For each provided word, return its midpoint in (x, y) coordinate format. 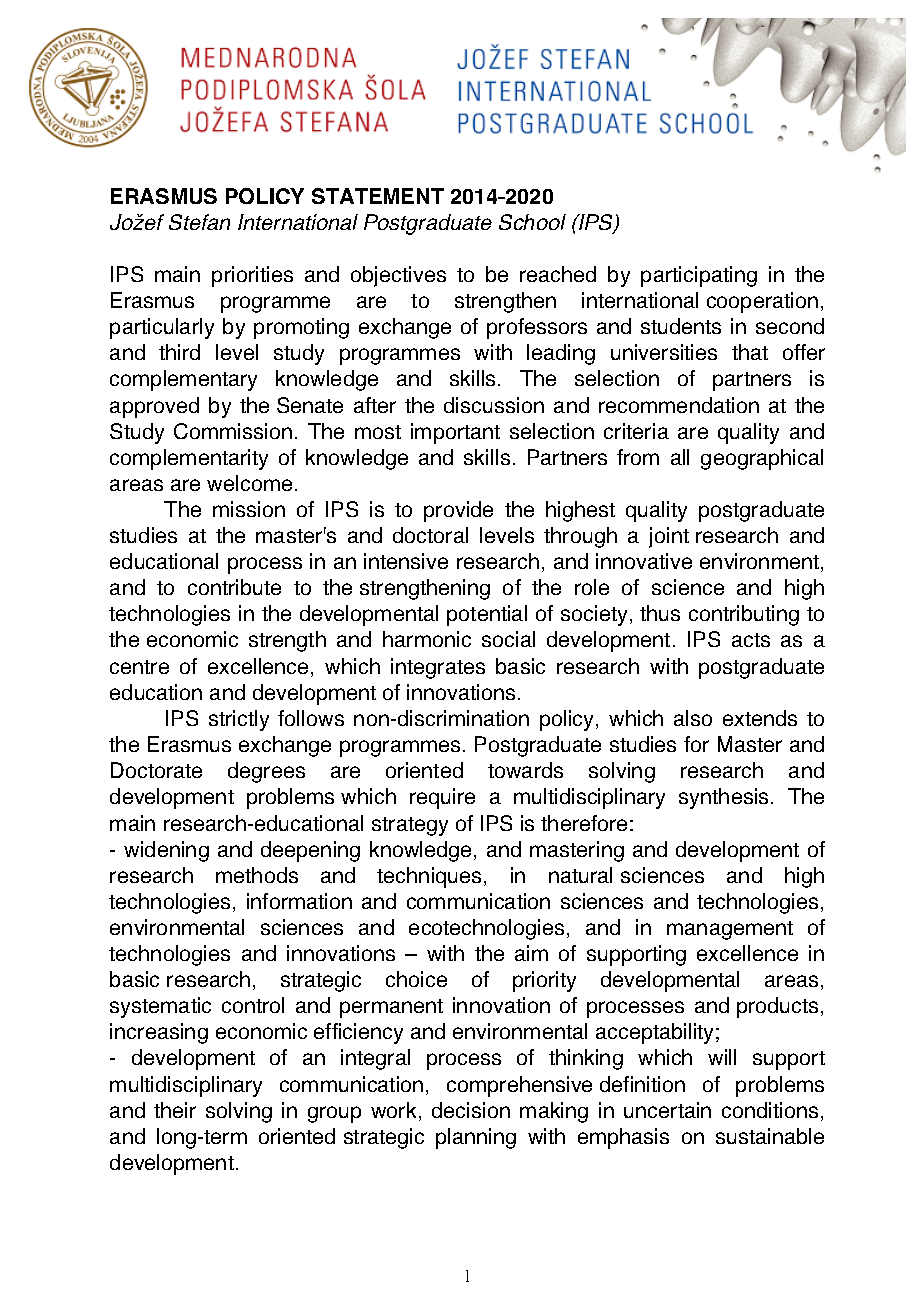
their (175, 1110)
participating (699, 276)
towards (525, 770)
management (730, 930)
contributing (744, 615)
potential (487, 615)
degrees (266, 772)
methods (257, 875)
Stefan (199, 222)
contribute (234, 587)
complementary (183, 380)
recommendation (679, 405)
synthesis (723, 798)
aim (531, 953)
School (532, 222)
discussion (494, 405)
